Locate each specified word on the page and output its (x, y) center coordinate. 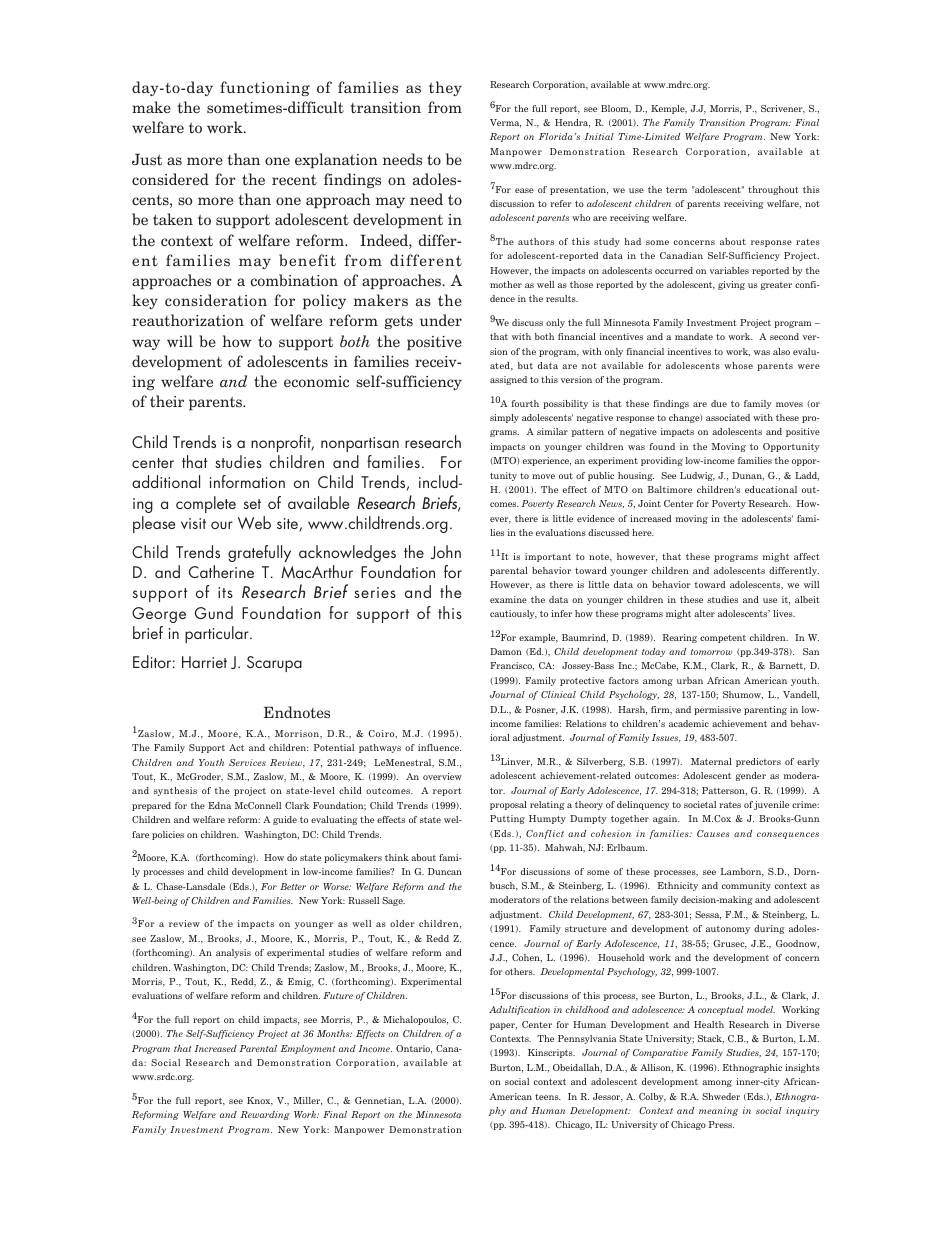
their (167, 401)
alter (704, 613)
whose (738, 365)
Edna (219, 805)
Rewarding (265, 1115)
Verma (505, 123)
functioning (265, 88)
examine (508, 599)
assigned (508, 380)
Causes (713, 833)
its (225, 592)
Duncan (445, 871)
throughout (773, 190)
